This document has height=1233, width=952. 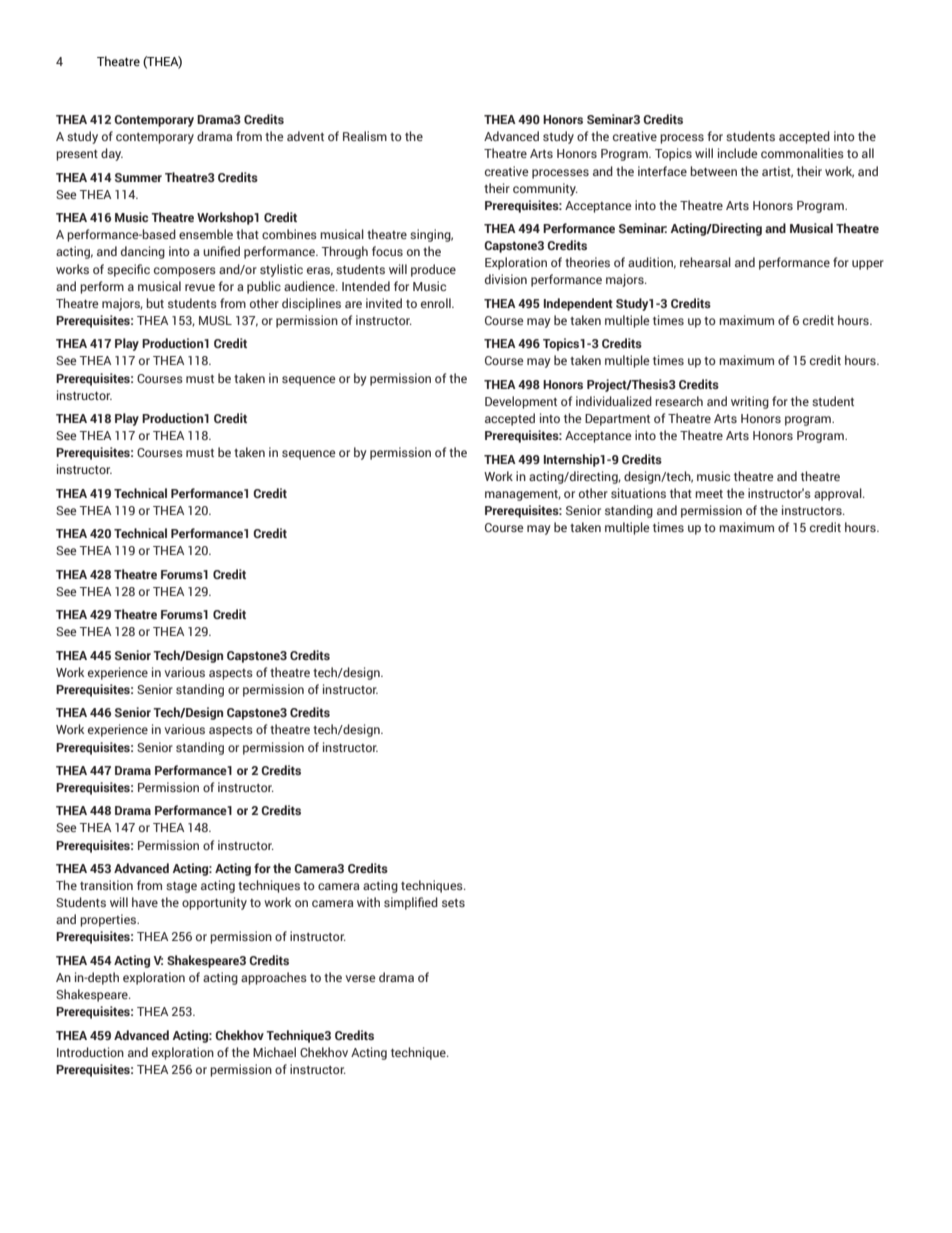 What do you see at coordinates (638, 493) in the document?
I see `situations` at bounding box center [638, 493].
